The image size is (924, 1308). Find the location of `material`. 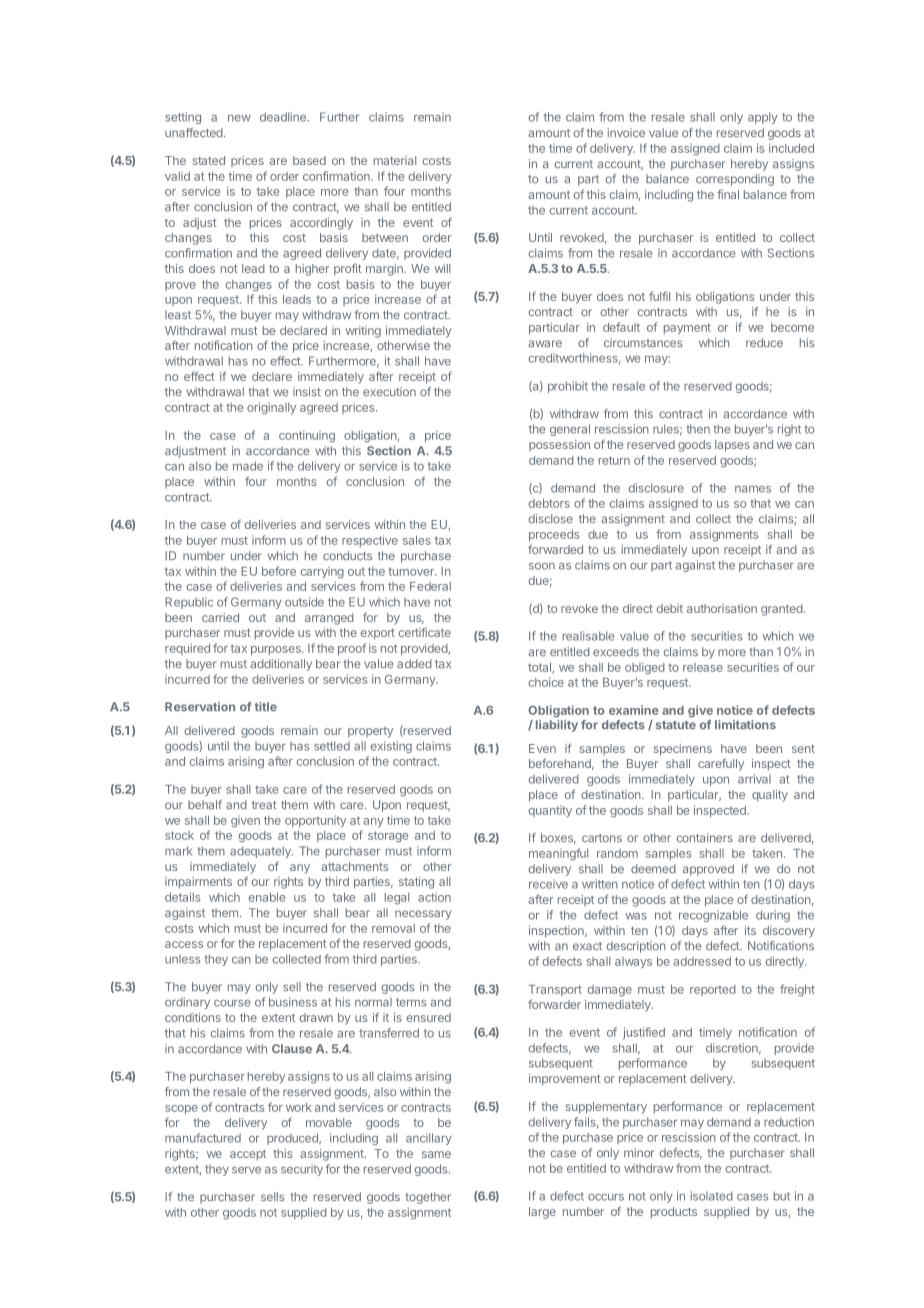

material is located at coordinates (395, 160).
